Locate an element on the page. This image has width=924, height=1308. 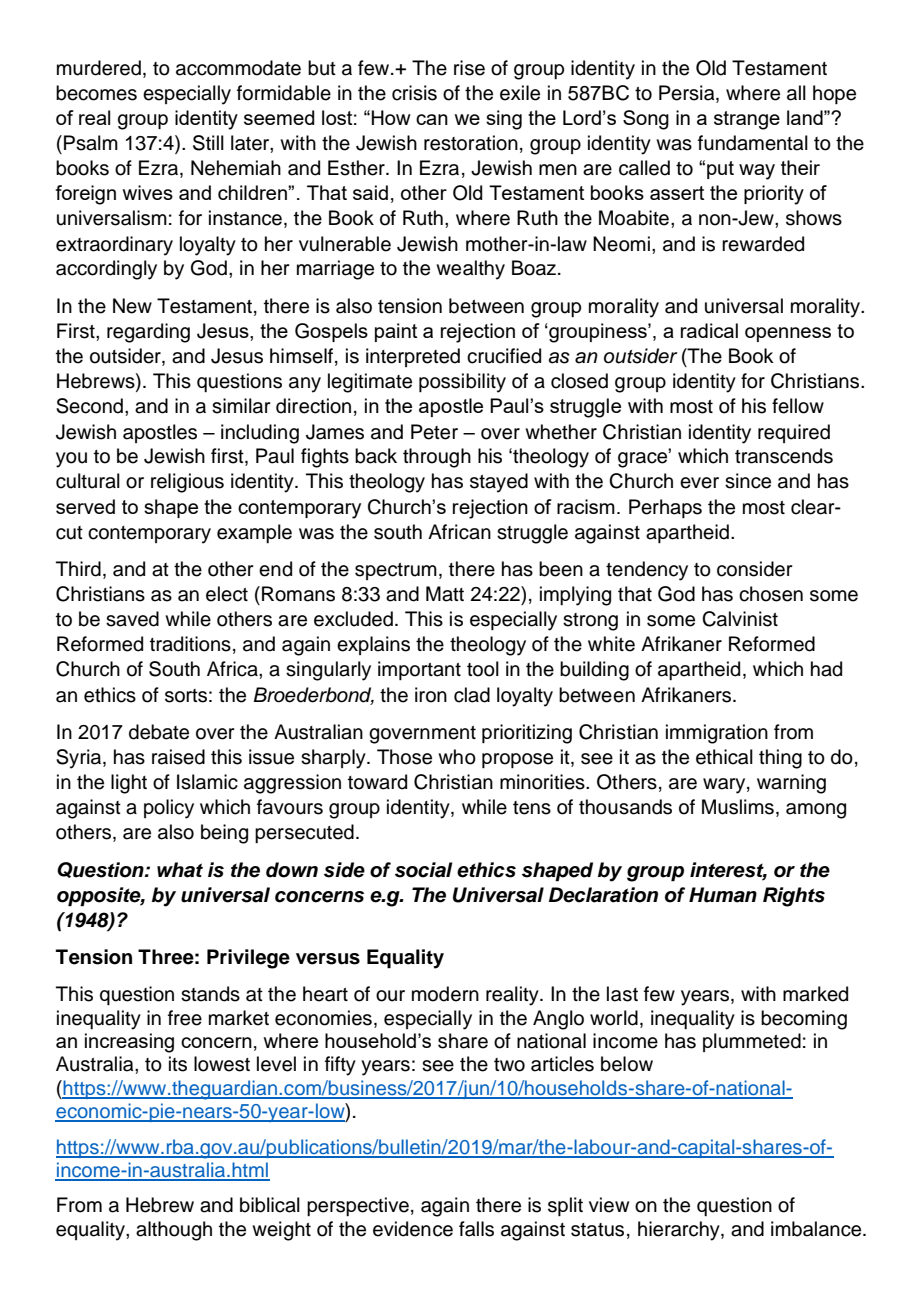
although is located at coordinates (174, 1231).
